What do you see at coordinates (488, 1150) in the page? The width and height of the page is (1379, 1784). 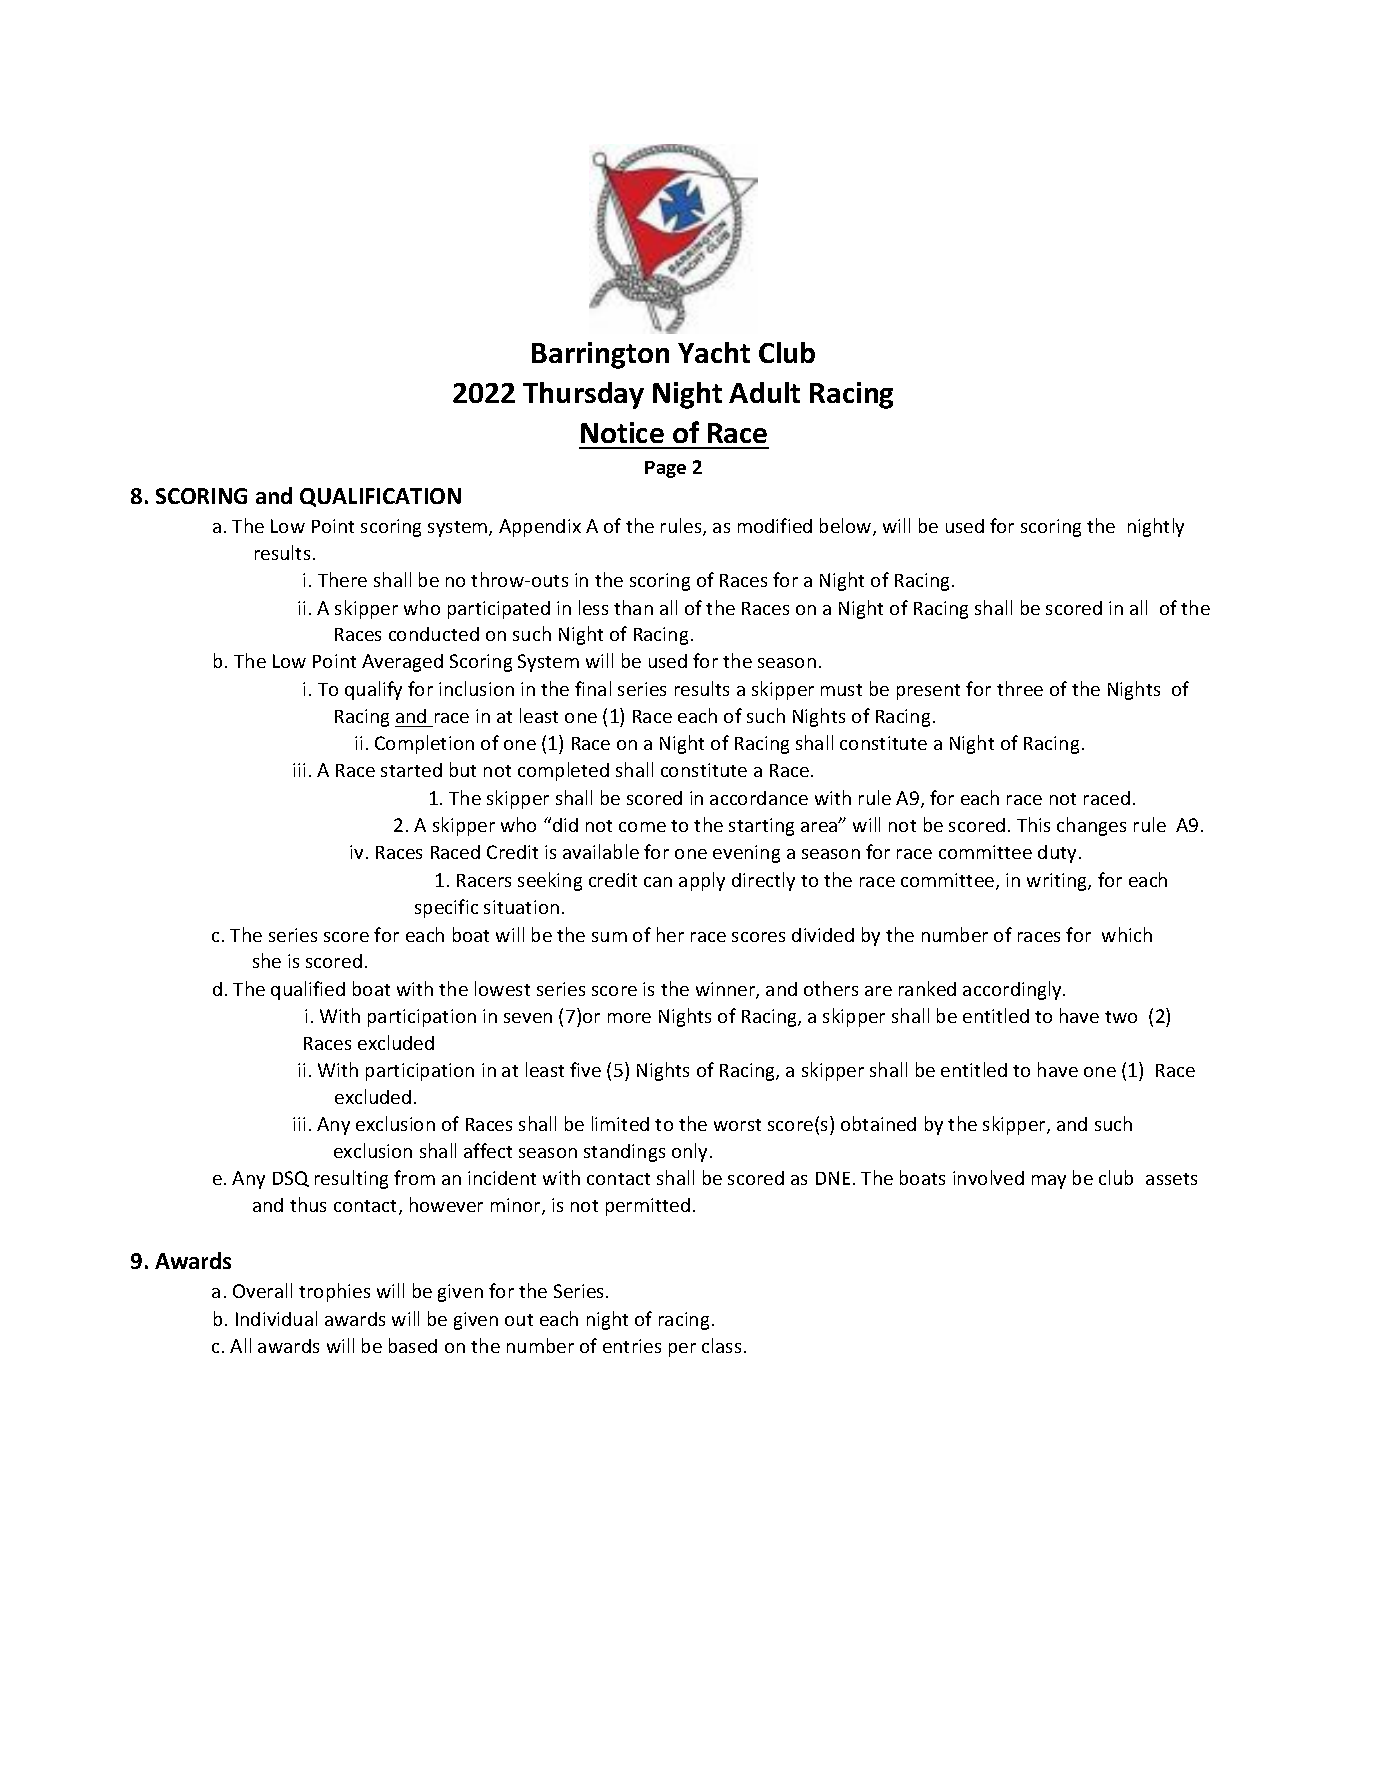 I see `affect` at bounding box center [488, 1150].
